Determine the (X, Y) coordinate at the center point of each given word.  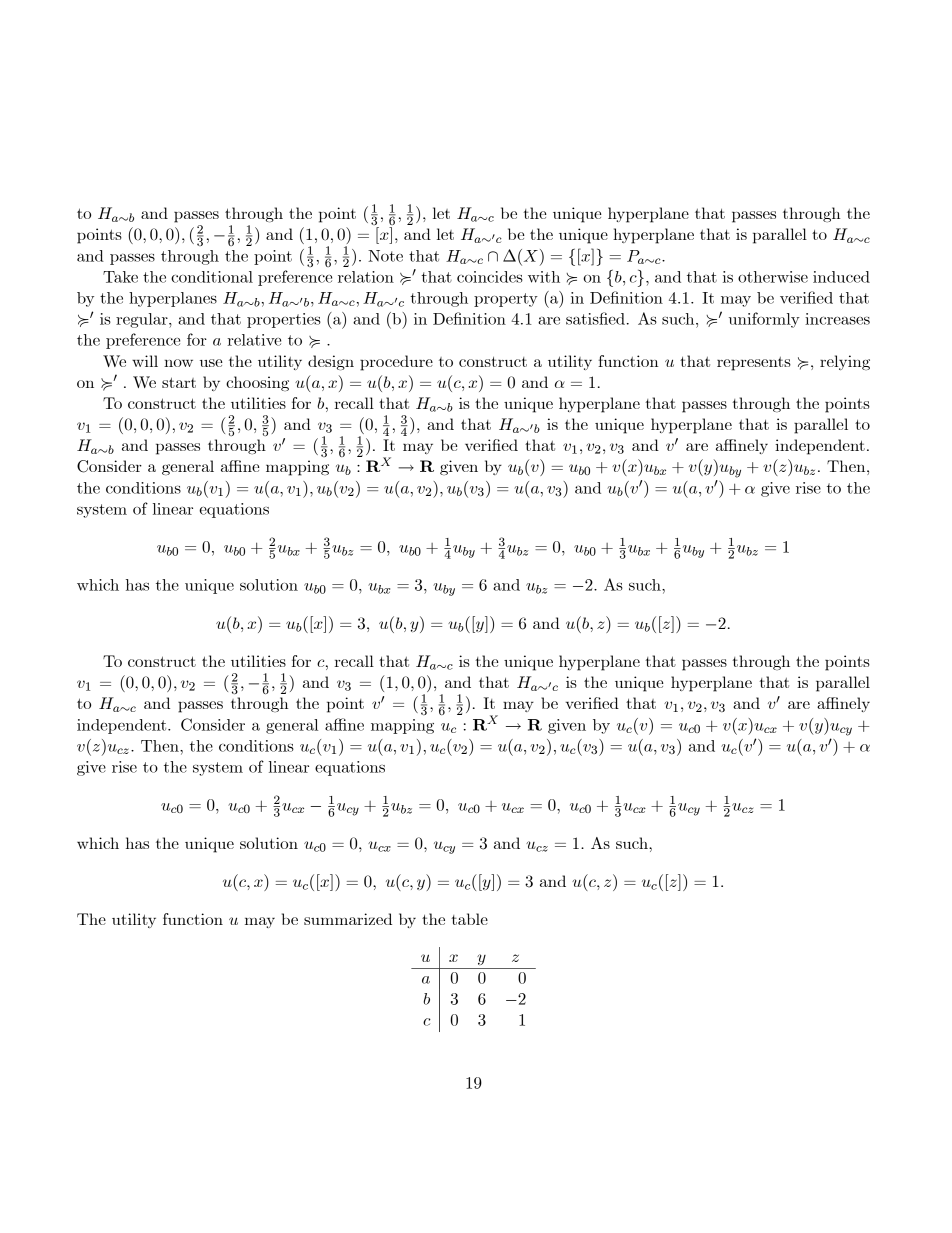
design (331, 363)
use (211, 363)
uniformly (764, 320)
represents (754, 364)
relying (845, 362)
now (178, 363)
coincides (490, 277)
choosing (257, 383)
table (469, 919)
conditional (212, 277)
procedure (396, 363)
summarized (348, 919)
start (179, 382)
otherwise (773, 277)
